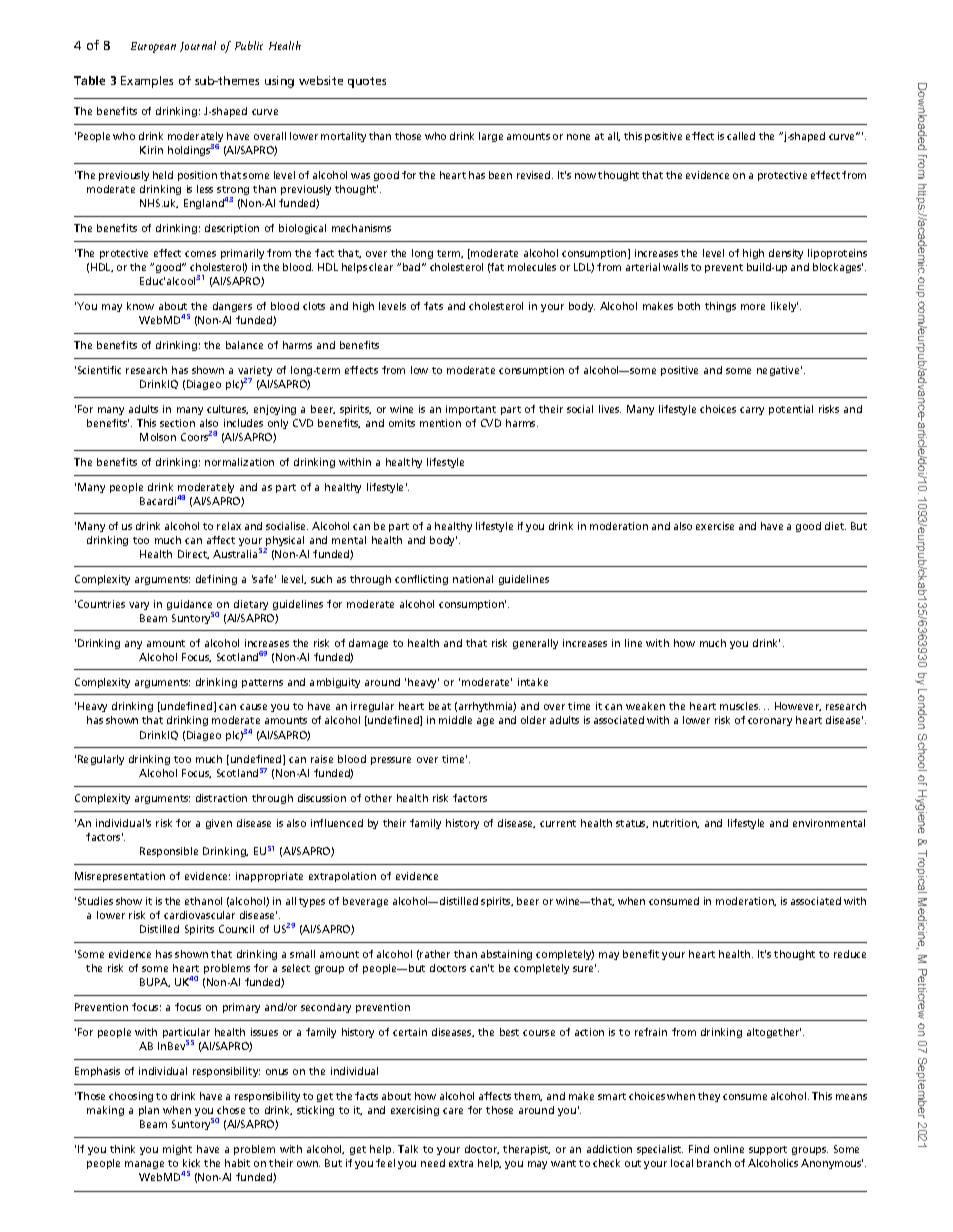 This page has width=953, height=1232. I want to click on section, so click(177, 423).
